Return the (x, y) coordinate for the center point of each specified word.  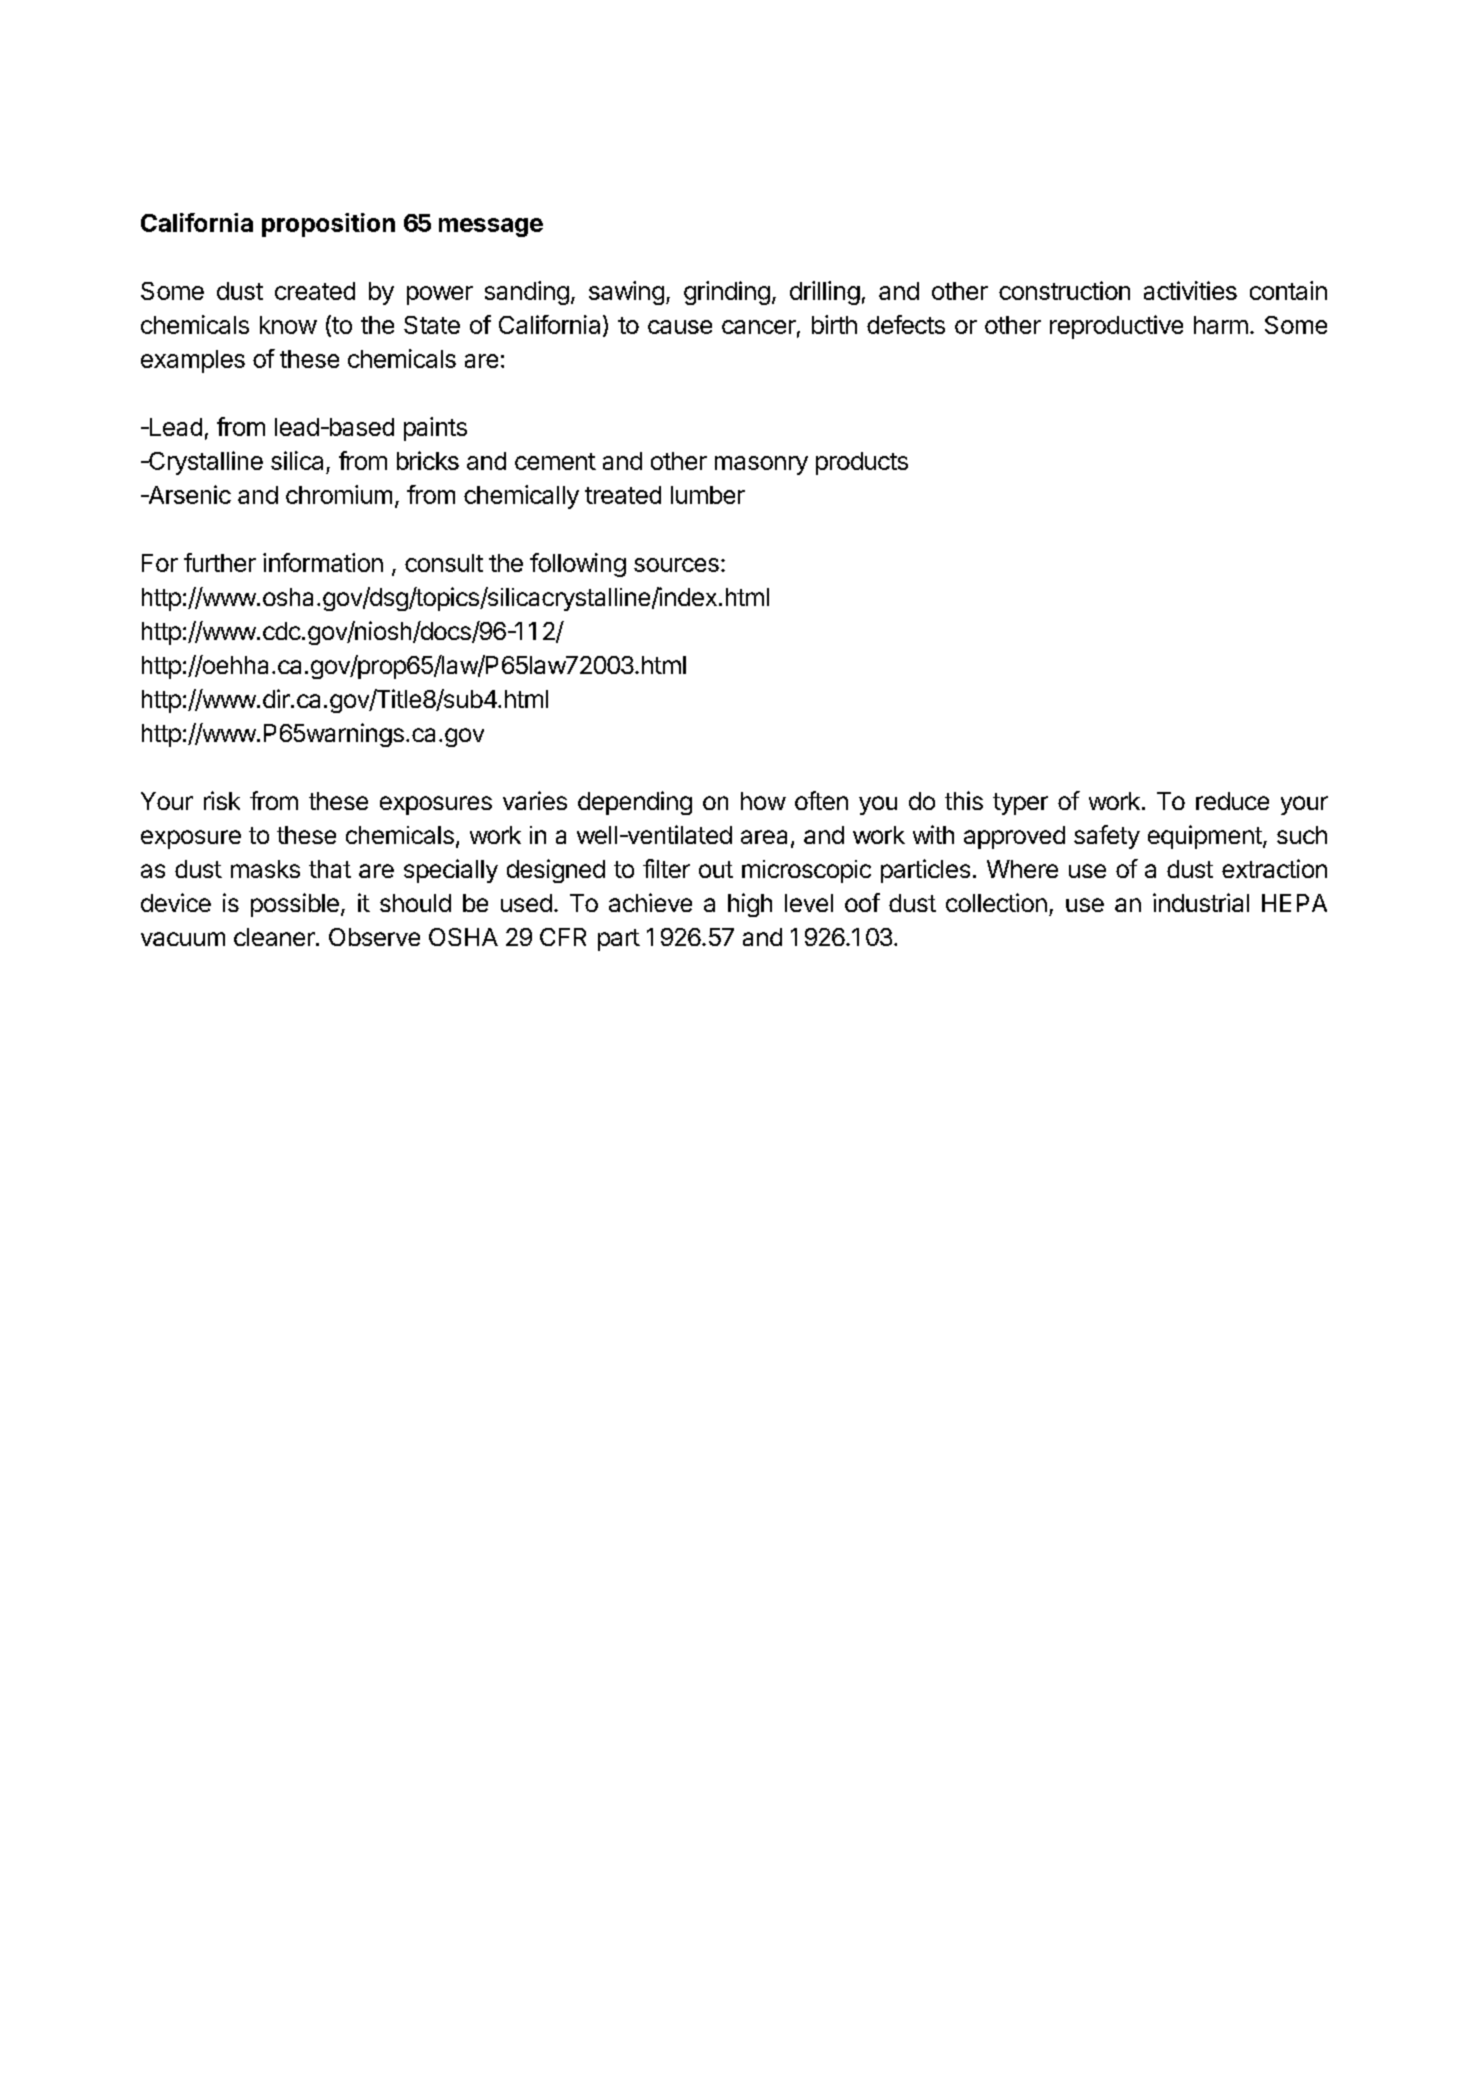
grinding (727, 293)
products (862, 463)
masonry (761, 465)
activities (1190, 290)
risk (222, 800)
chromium (339, 494)
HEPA (1294, 903)
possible (295, 905)
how (763, 801)
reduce (1232, 801)
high (750, 905)
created (315, 291)
